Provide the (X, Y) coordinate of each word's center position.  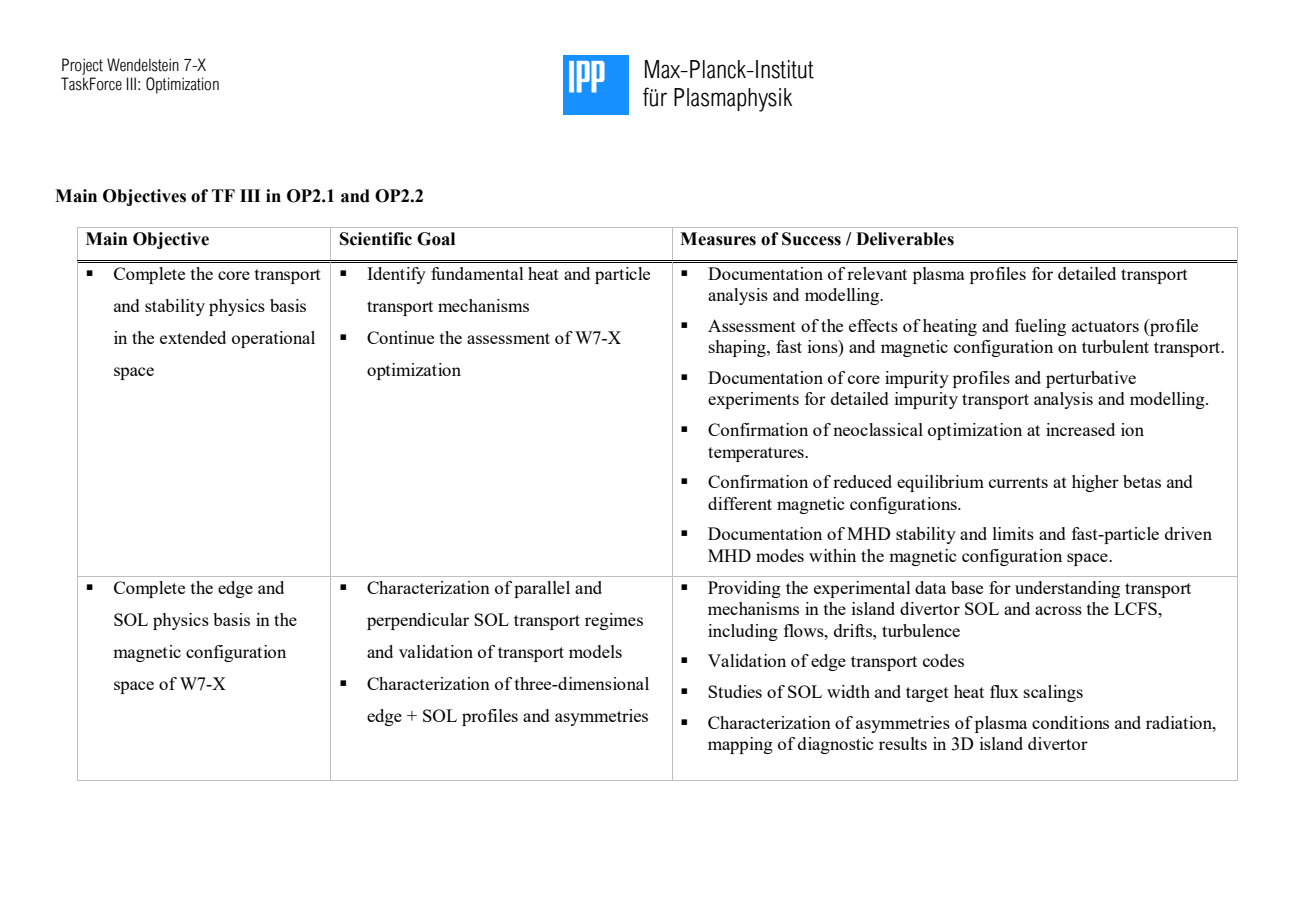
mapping (740, 745)
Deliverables (905, 239)
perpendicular (418, 621)
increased (1080, 429)
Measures (718, 239)
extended (193, 337)
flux (1004, 691)
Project (82, 66)
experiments (753, 400)
